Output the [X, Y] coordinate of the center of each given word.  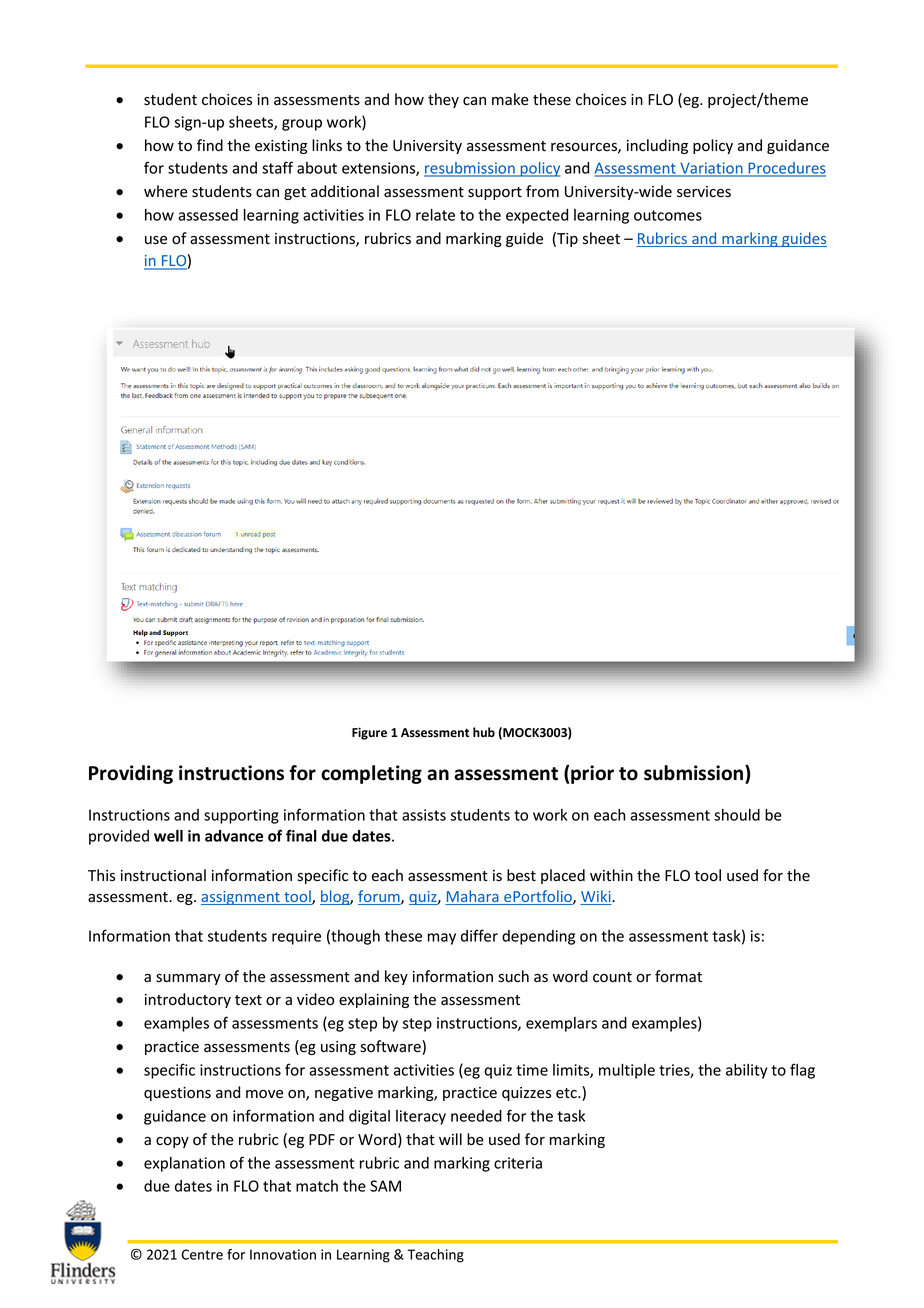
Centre [202, 1254]
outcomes [668, 215]
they [443, 100]
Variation [711, 169]
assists [424, 815]
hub [484, 732]
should [737, 815]
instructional [163, 875]
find [210, 145]
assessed [208, 215]
